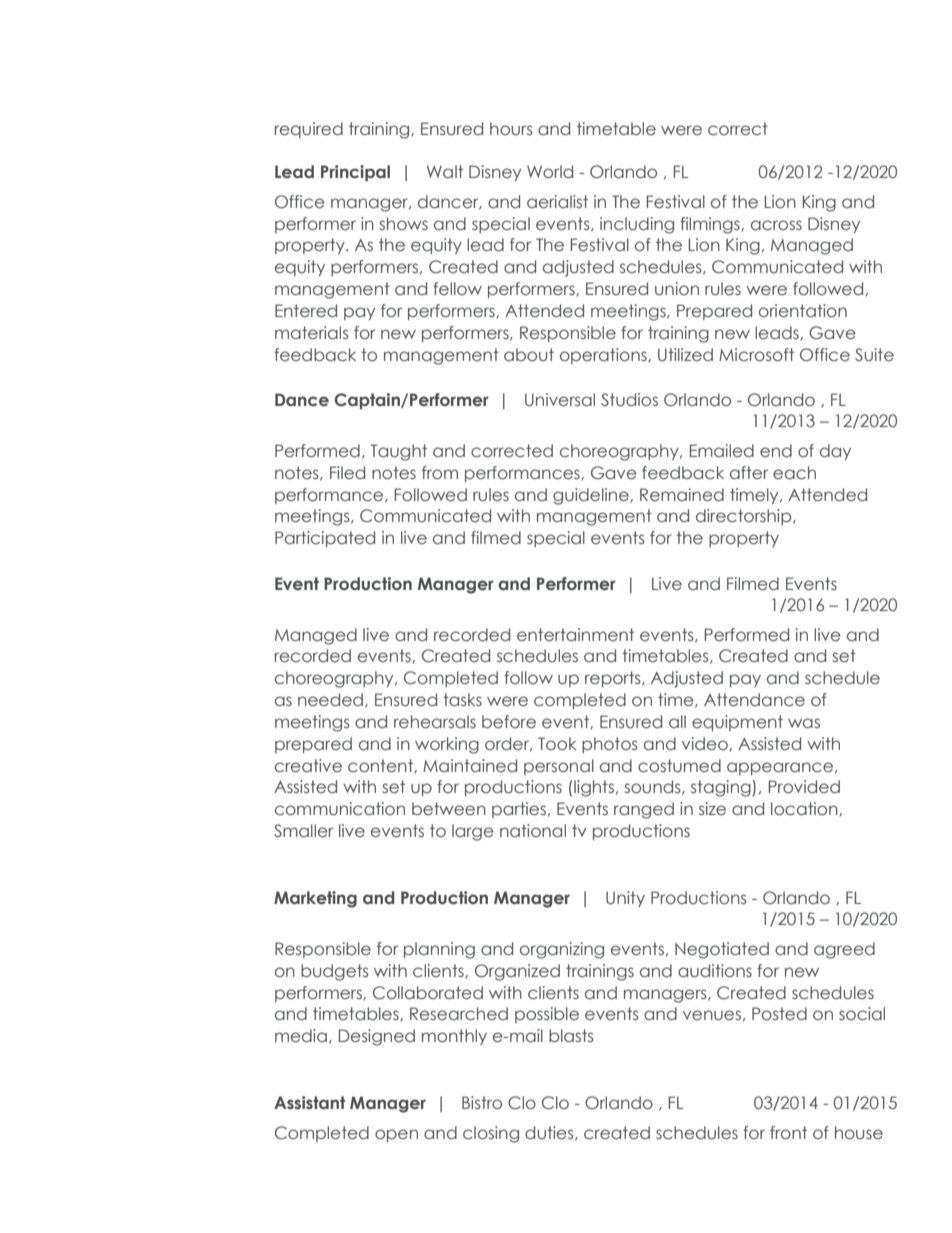 Image resolution: width=952 pixels, height=1233 pixels. Describe the element at coordinates (550, 171) in the page. I see `World` at that location.
